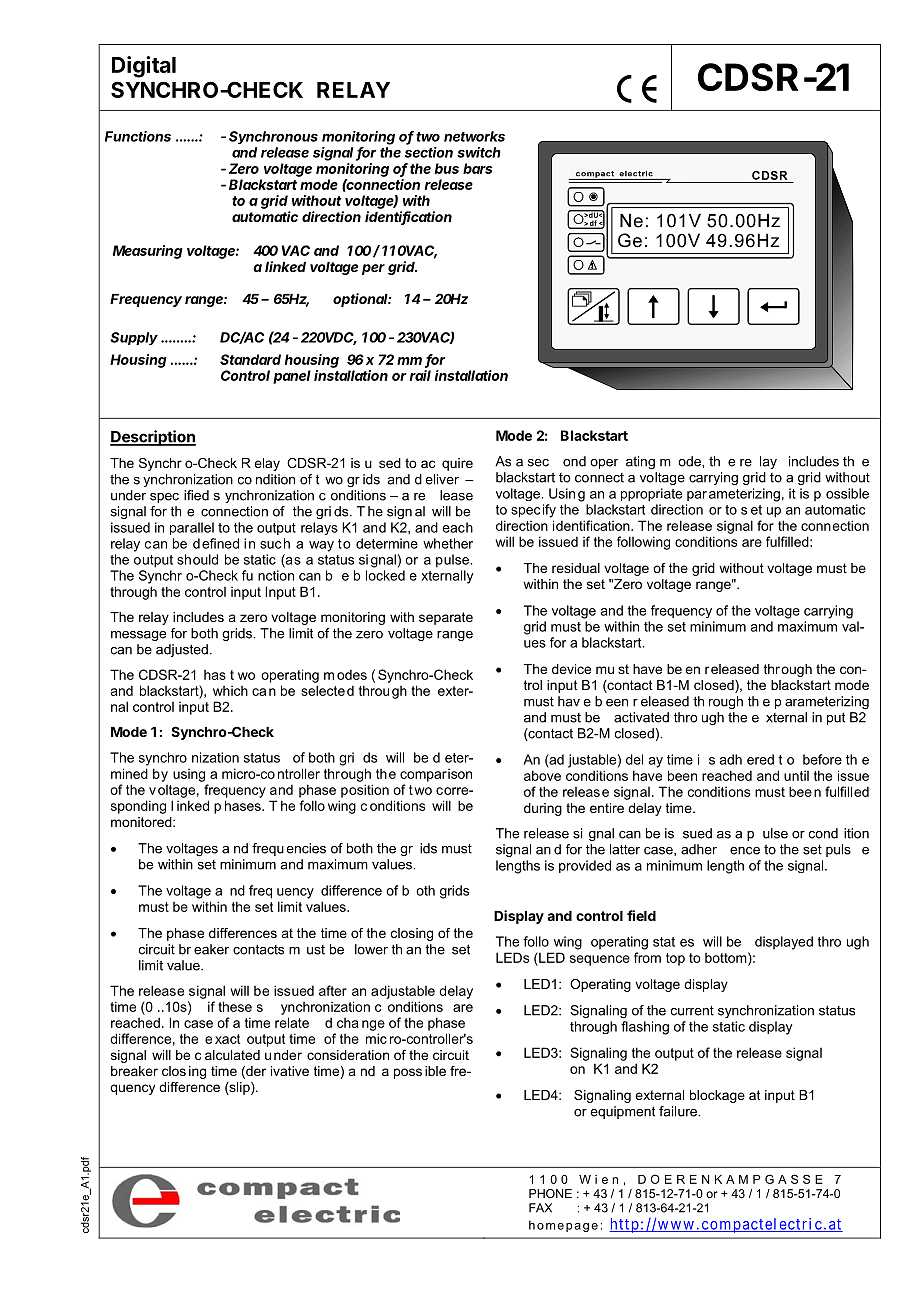 This screenshot has width=924, height=1308. What do you see at coordinates (760, 759) in the screenshot?
I see `ered` at bounding box center [760, 759].
